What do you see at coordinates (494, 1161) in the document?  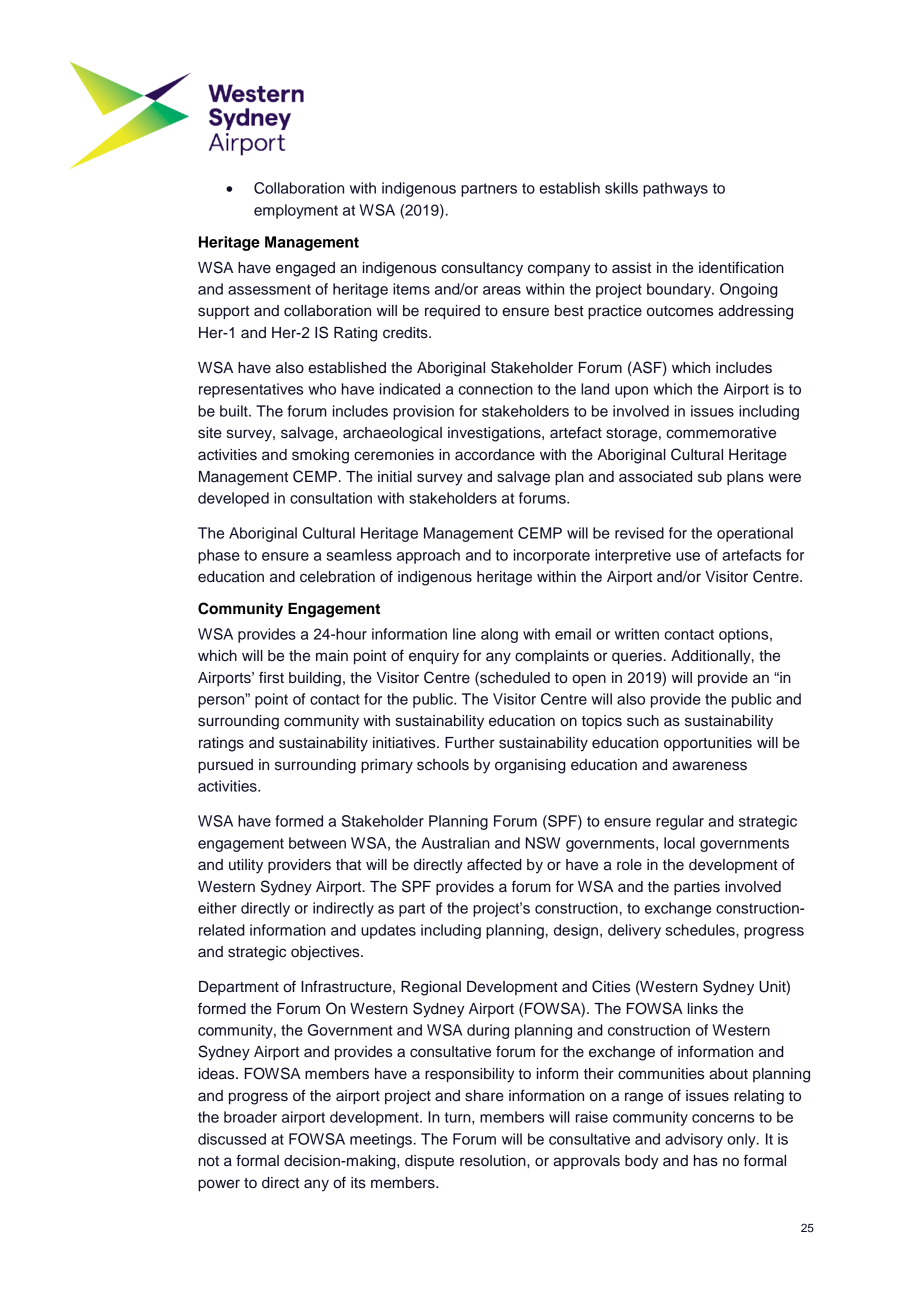 I see `resolution` at bounding box center [494, 1161].
